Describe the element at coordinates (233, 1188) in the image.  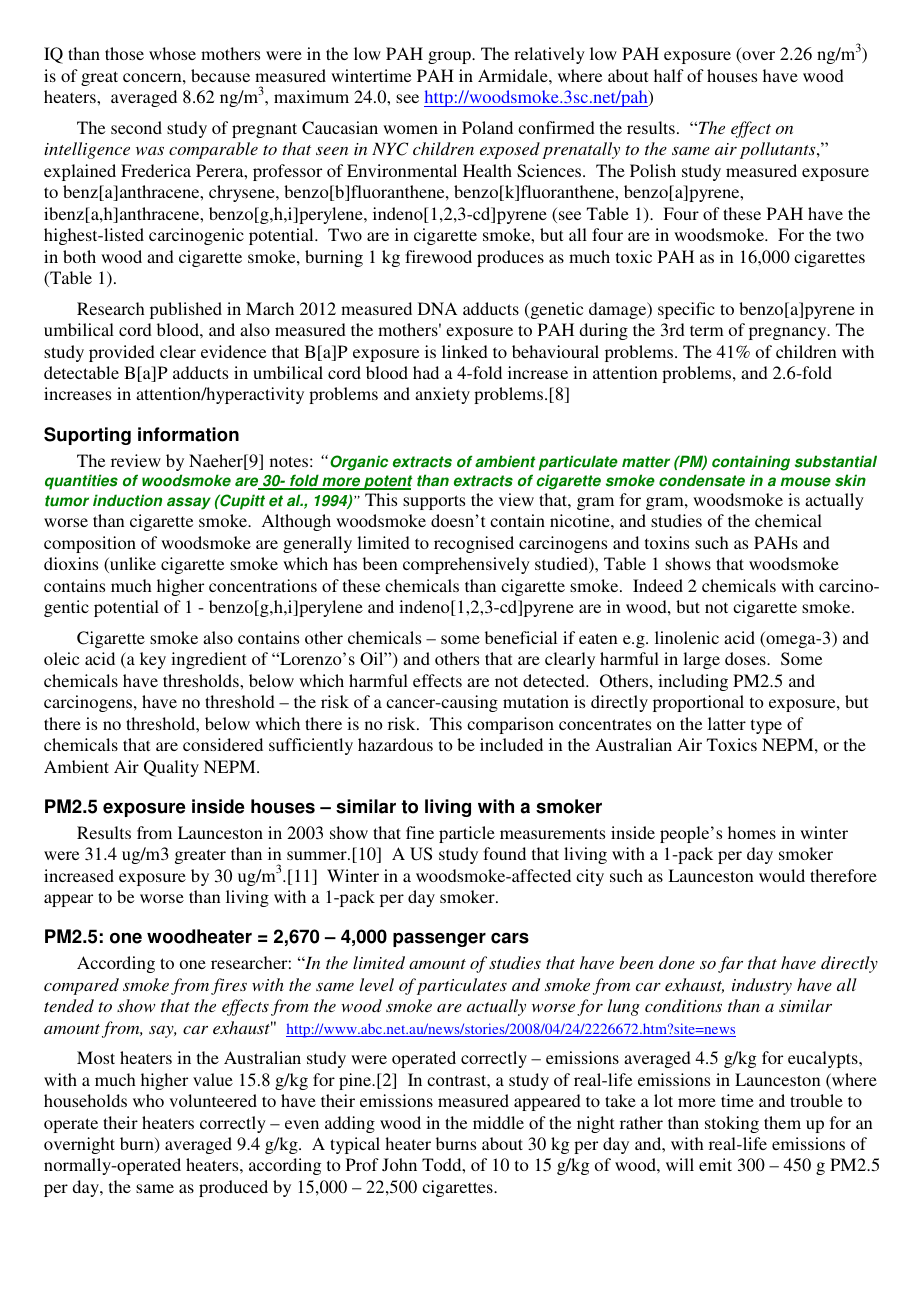
I see `produced` at that location.
